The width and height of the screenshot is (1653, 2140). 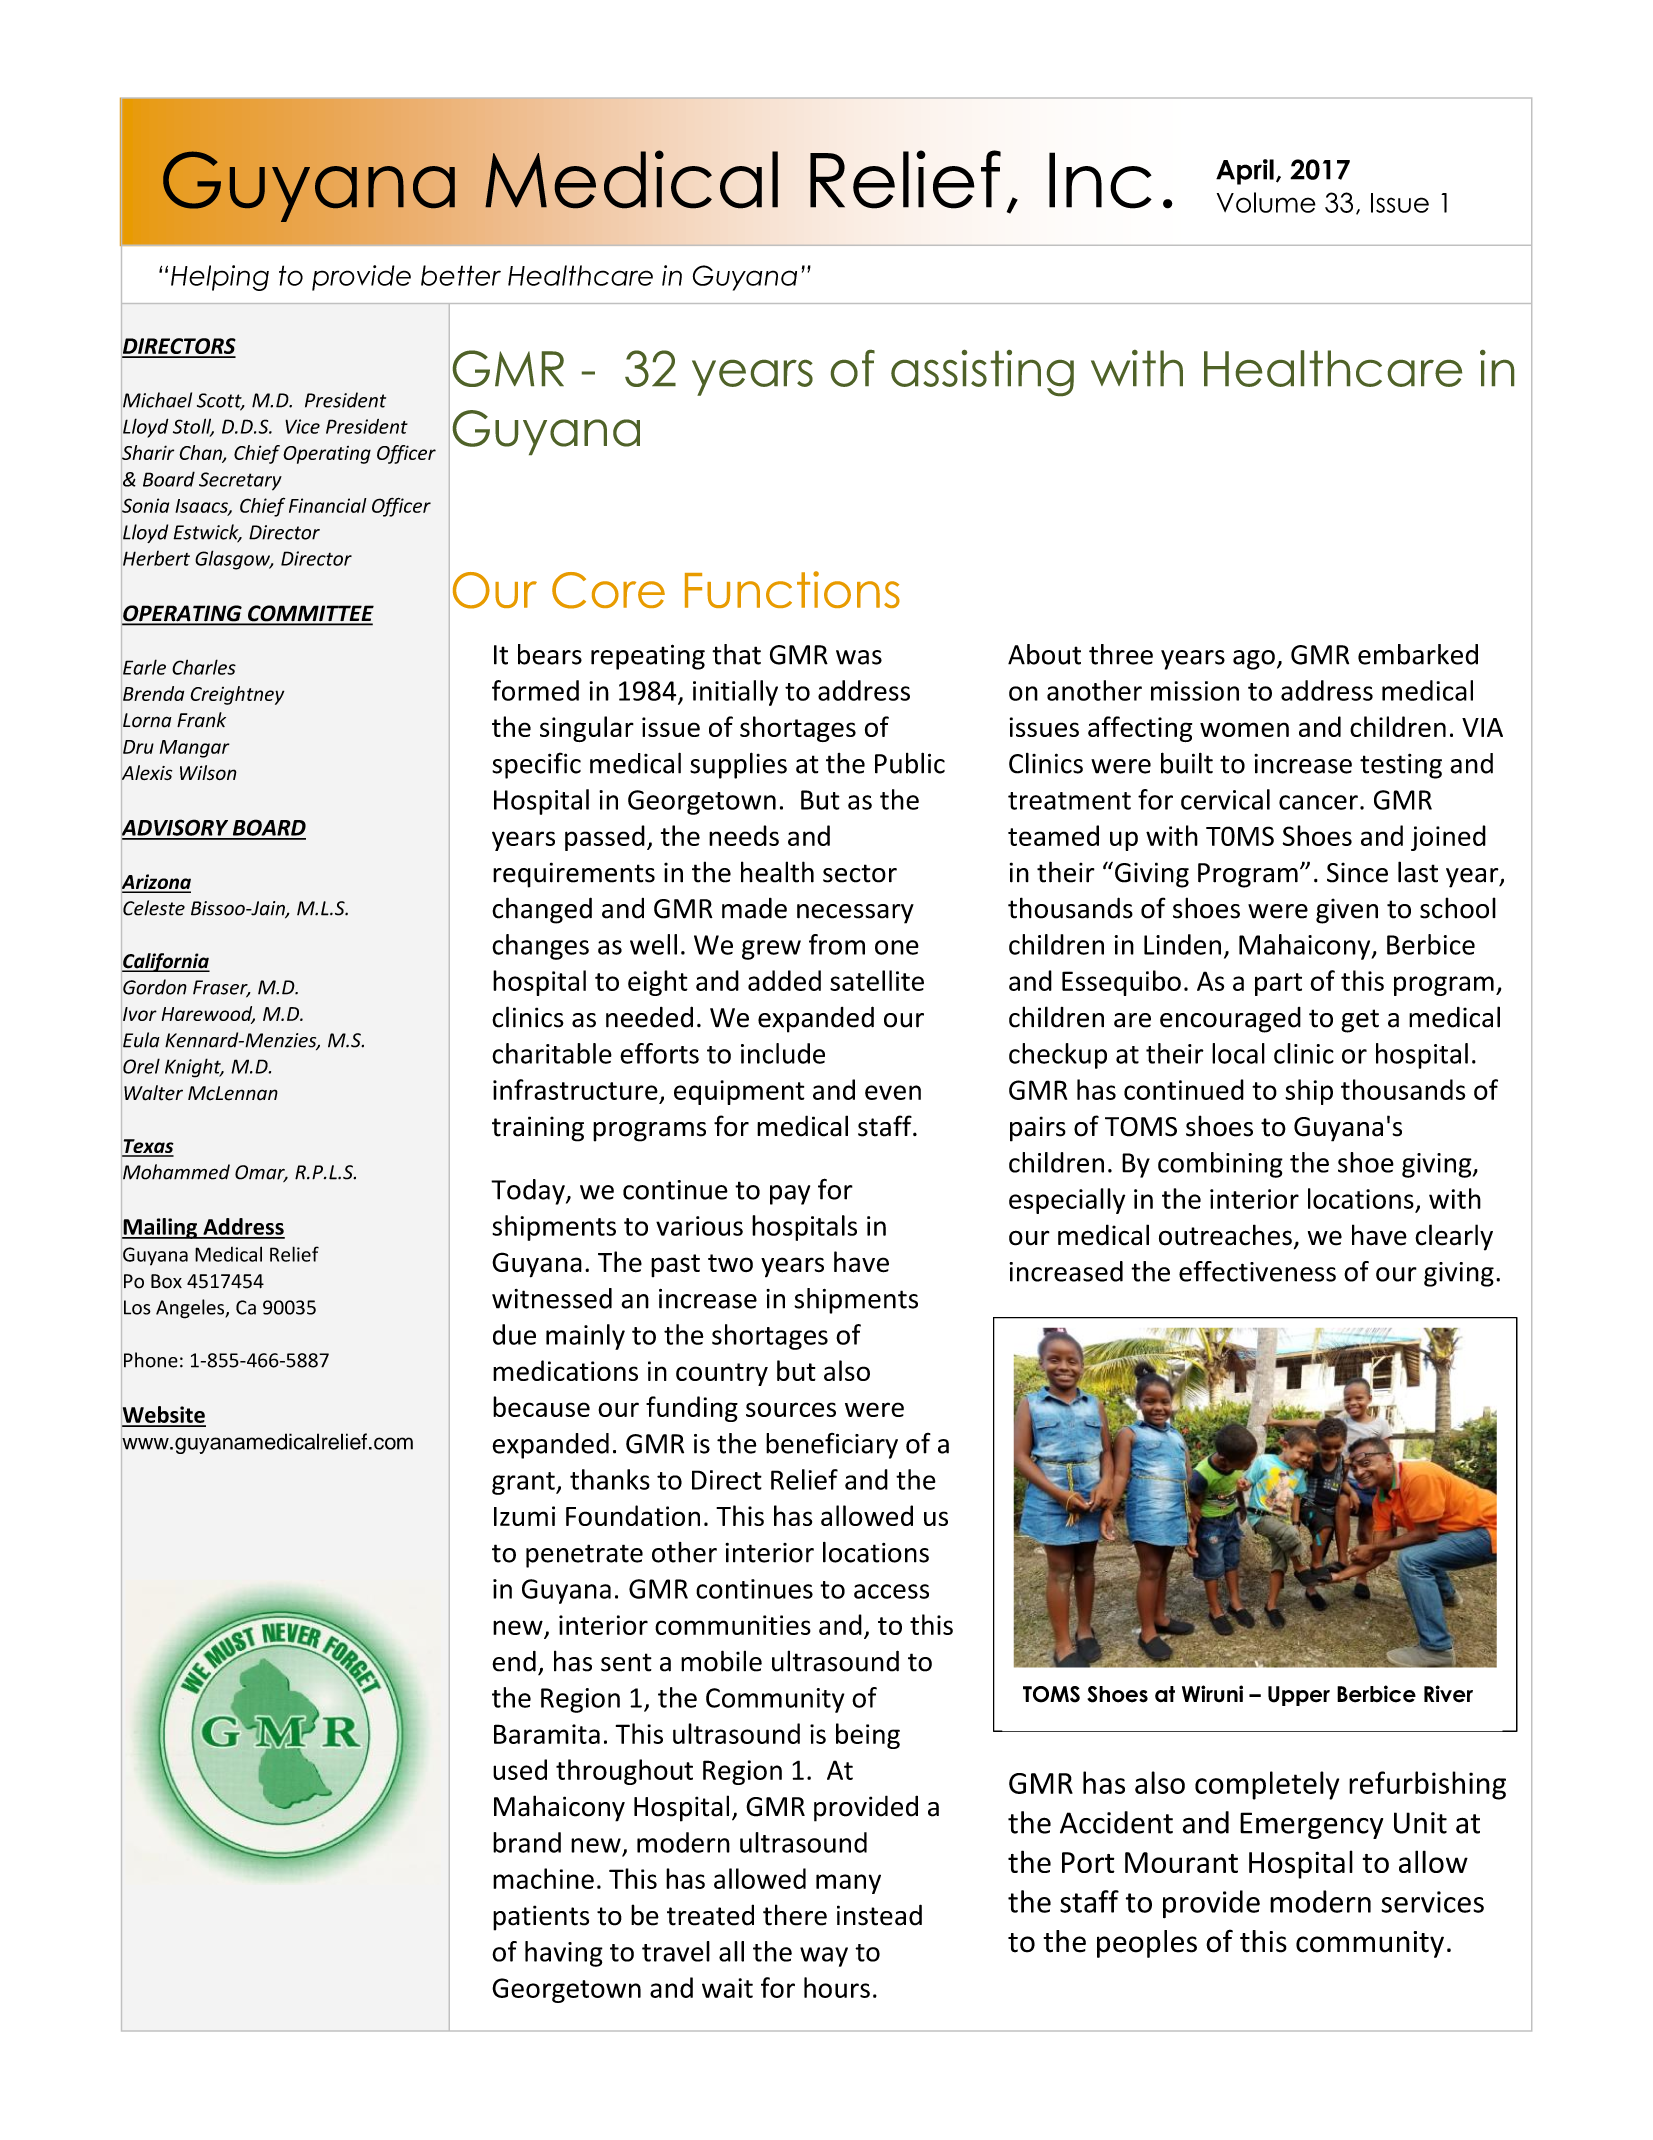 I want to click on supplies, so click(x=738, y=765).
